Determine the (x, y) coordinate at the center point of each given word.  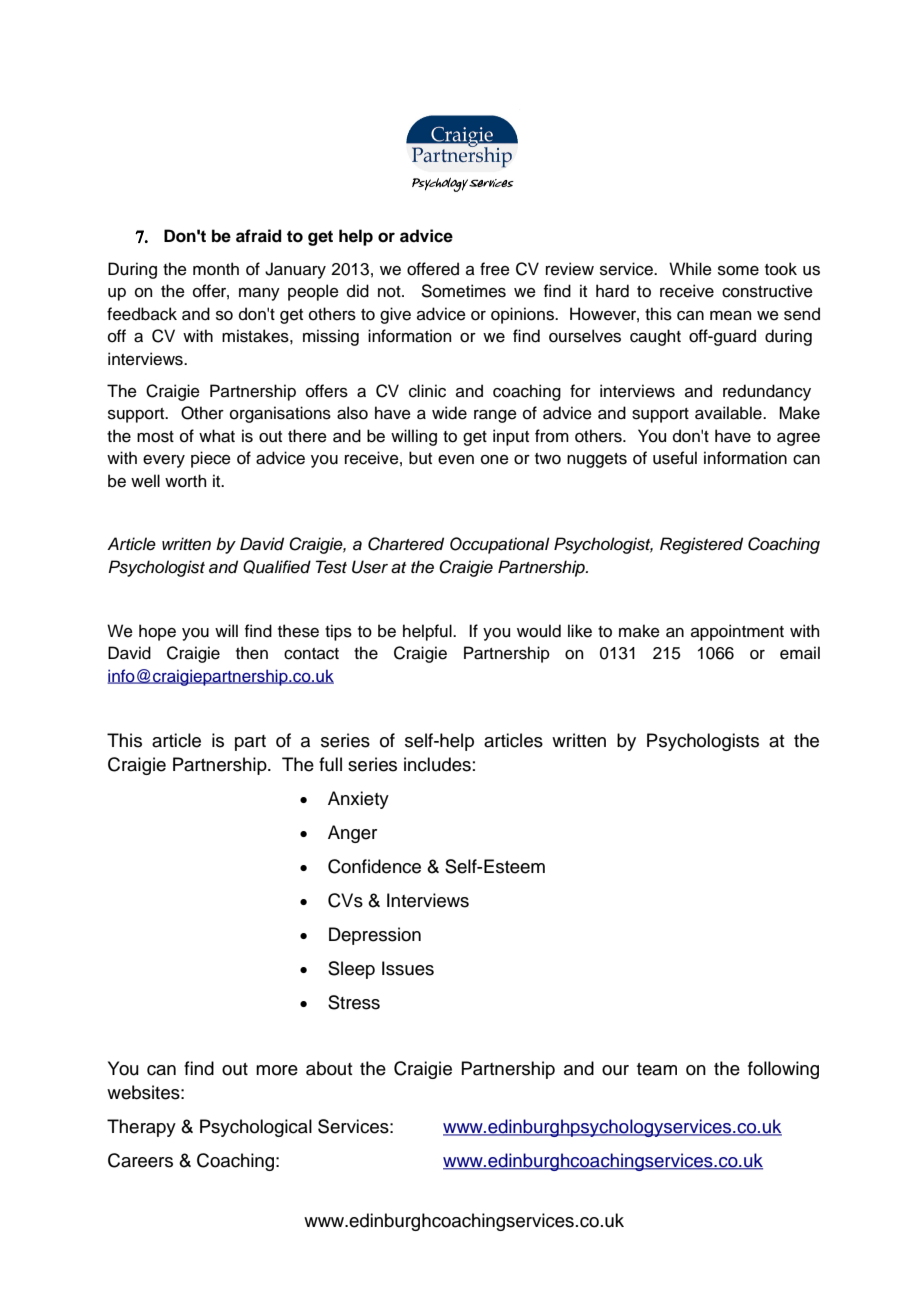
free (495, 269)
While (690, 269)
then (252, 653)
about (329, 1068)
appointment (737, 632)
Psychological (256, 1128)
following (783, 1070)
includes (437, 764)
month (216, 269)
